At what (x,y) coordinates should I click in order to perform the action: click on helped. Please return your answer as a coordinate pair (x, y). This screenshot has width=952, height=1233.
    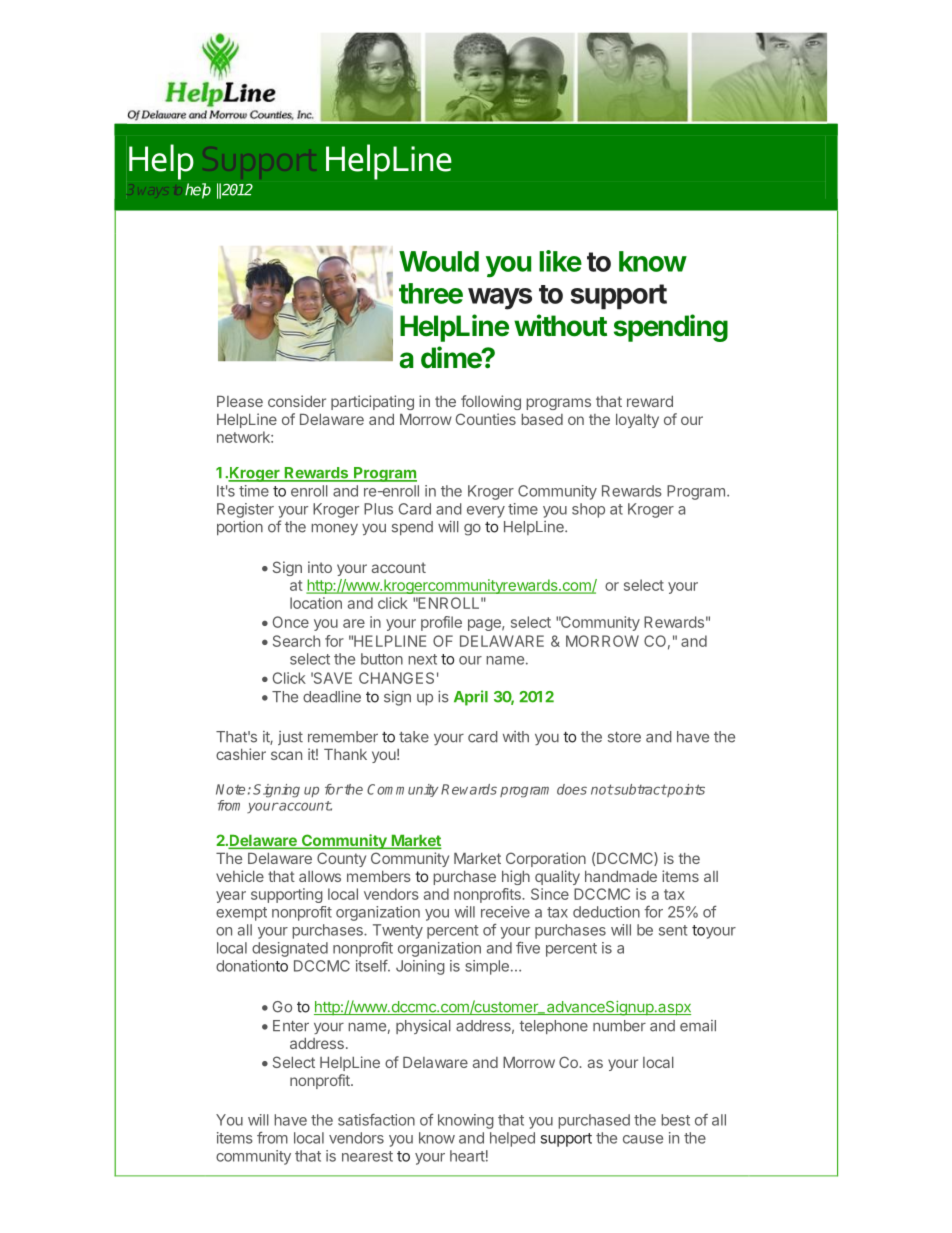
    Looking at the image, I should click on (512, 1139).
